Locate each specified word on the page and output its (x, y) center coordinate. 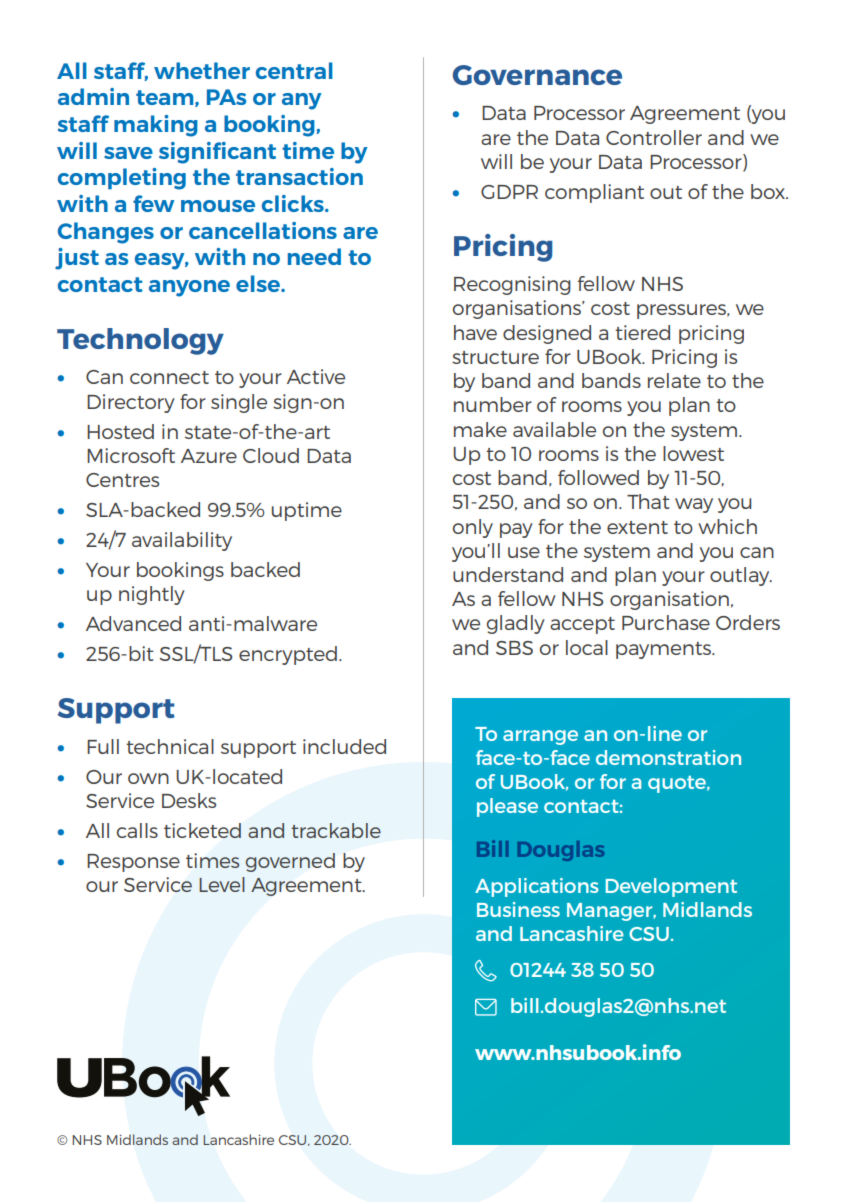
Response (133, 863)
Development (671, 887)
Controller (654, 137)
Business (518, 909)
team (166, 98)
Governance (537, 75)
